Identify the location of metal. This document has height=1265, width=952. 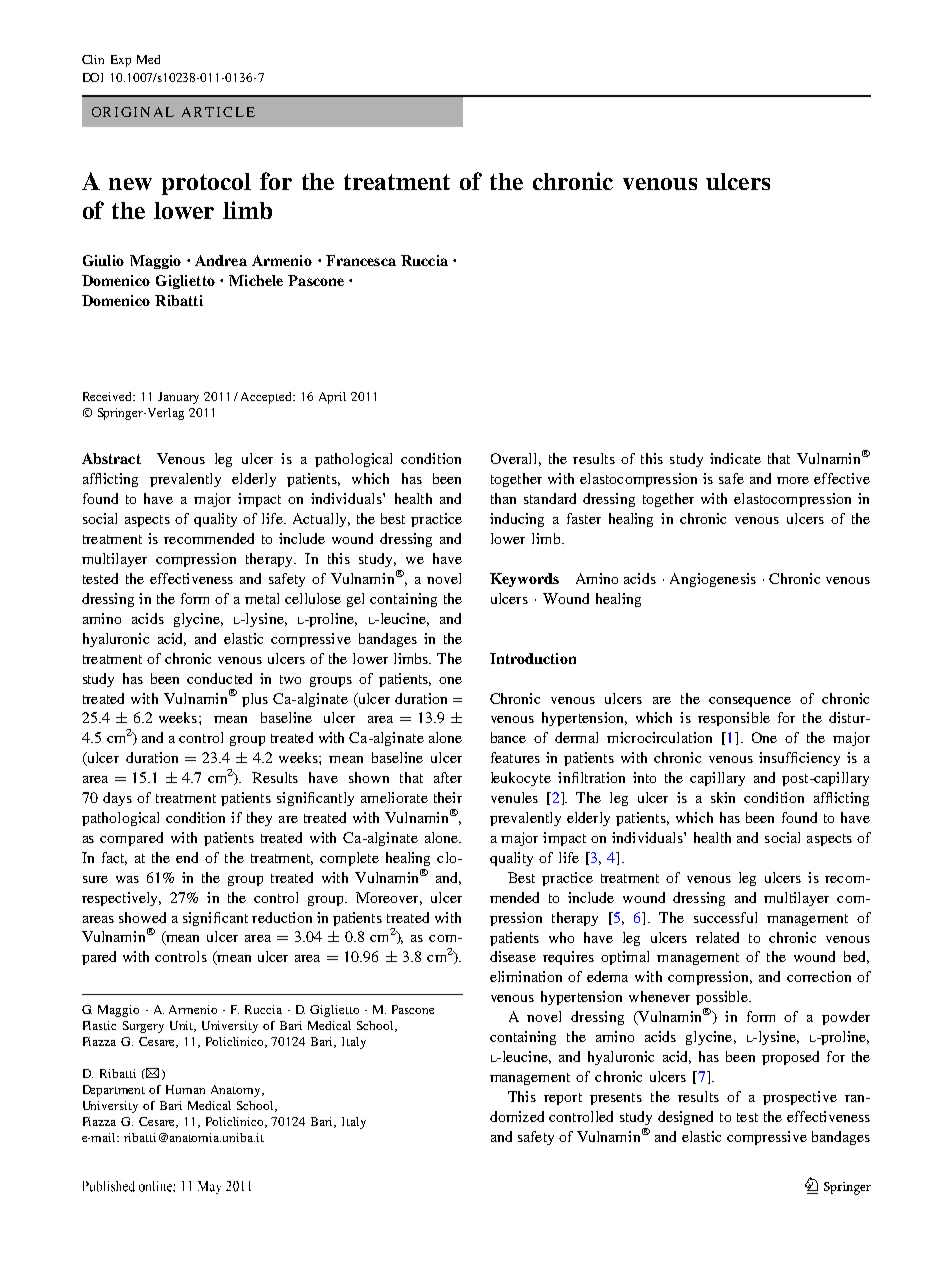
(262, 598).
